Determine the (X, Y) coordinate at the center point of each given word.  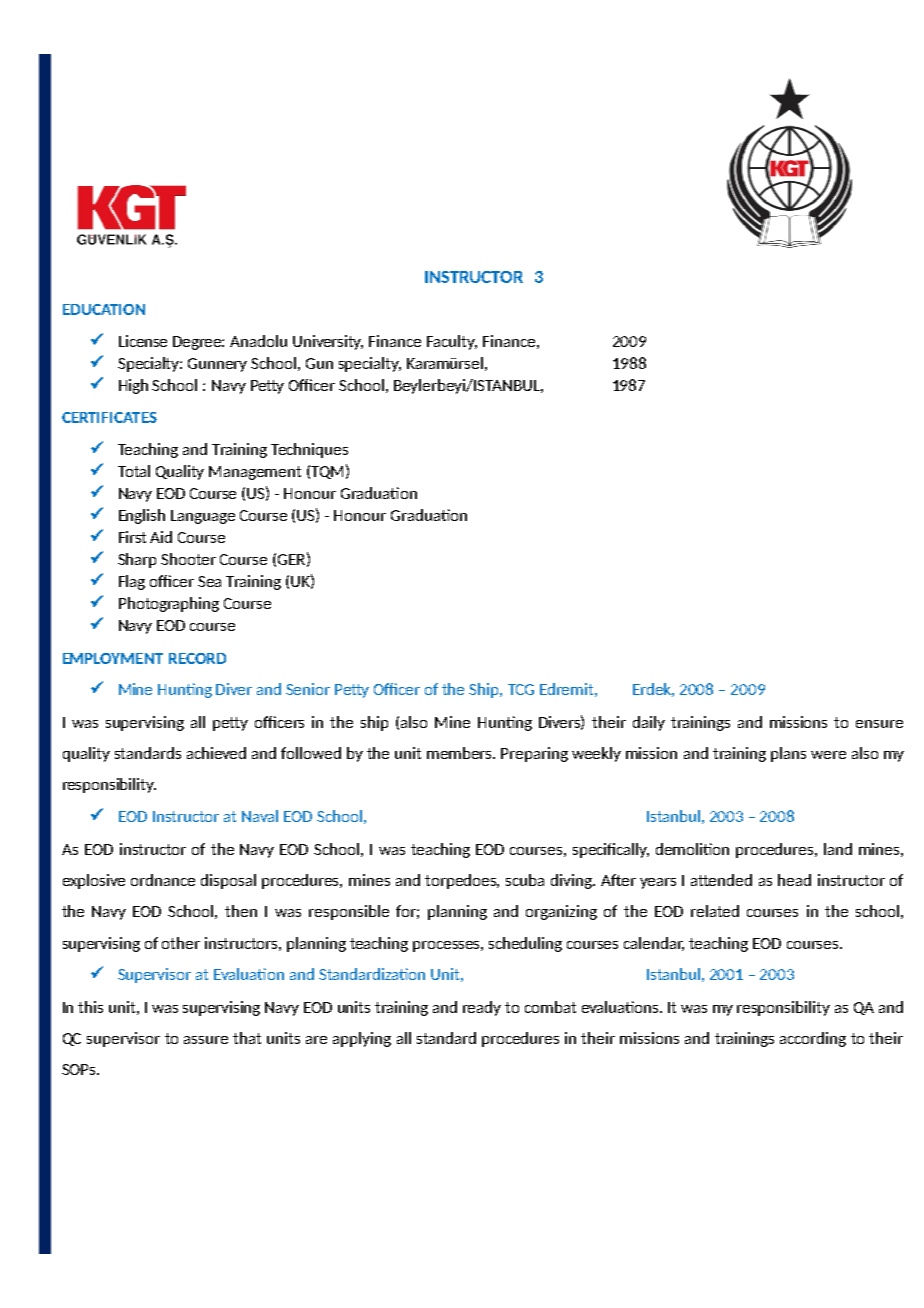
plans (788, 754)
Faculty (452, 342)
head (794, 880)
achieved (216, 753)
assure (206, 1040)
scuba (525, 880)
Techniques (309, 450)
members (460, 753)
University (328, 342)
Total (134, 471)
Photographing (169, 604)
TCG (521, 689)
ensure (879, 724)
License (143, 341)
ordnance (163, 880)
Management (255, 473)
